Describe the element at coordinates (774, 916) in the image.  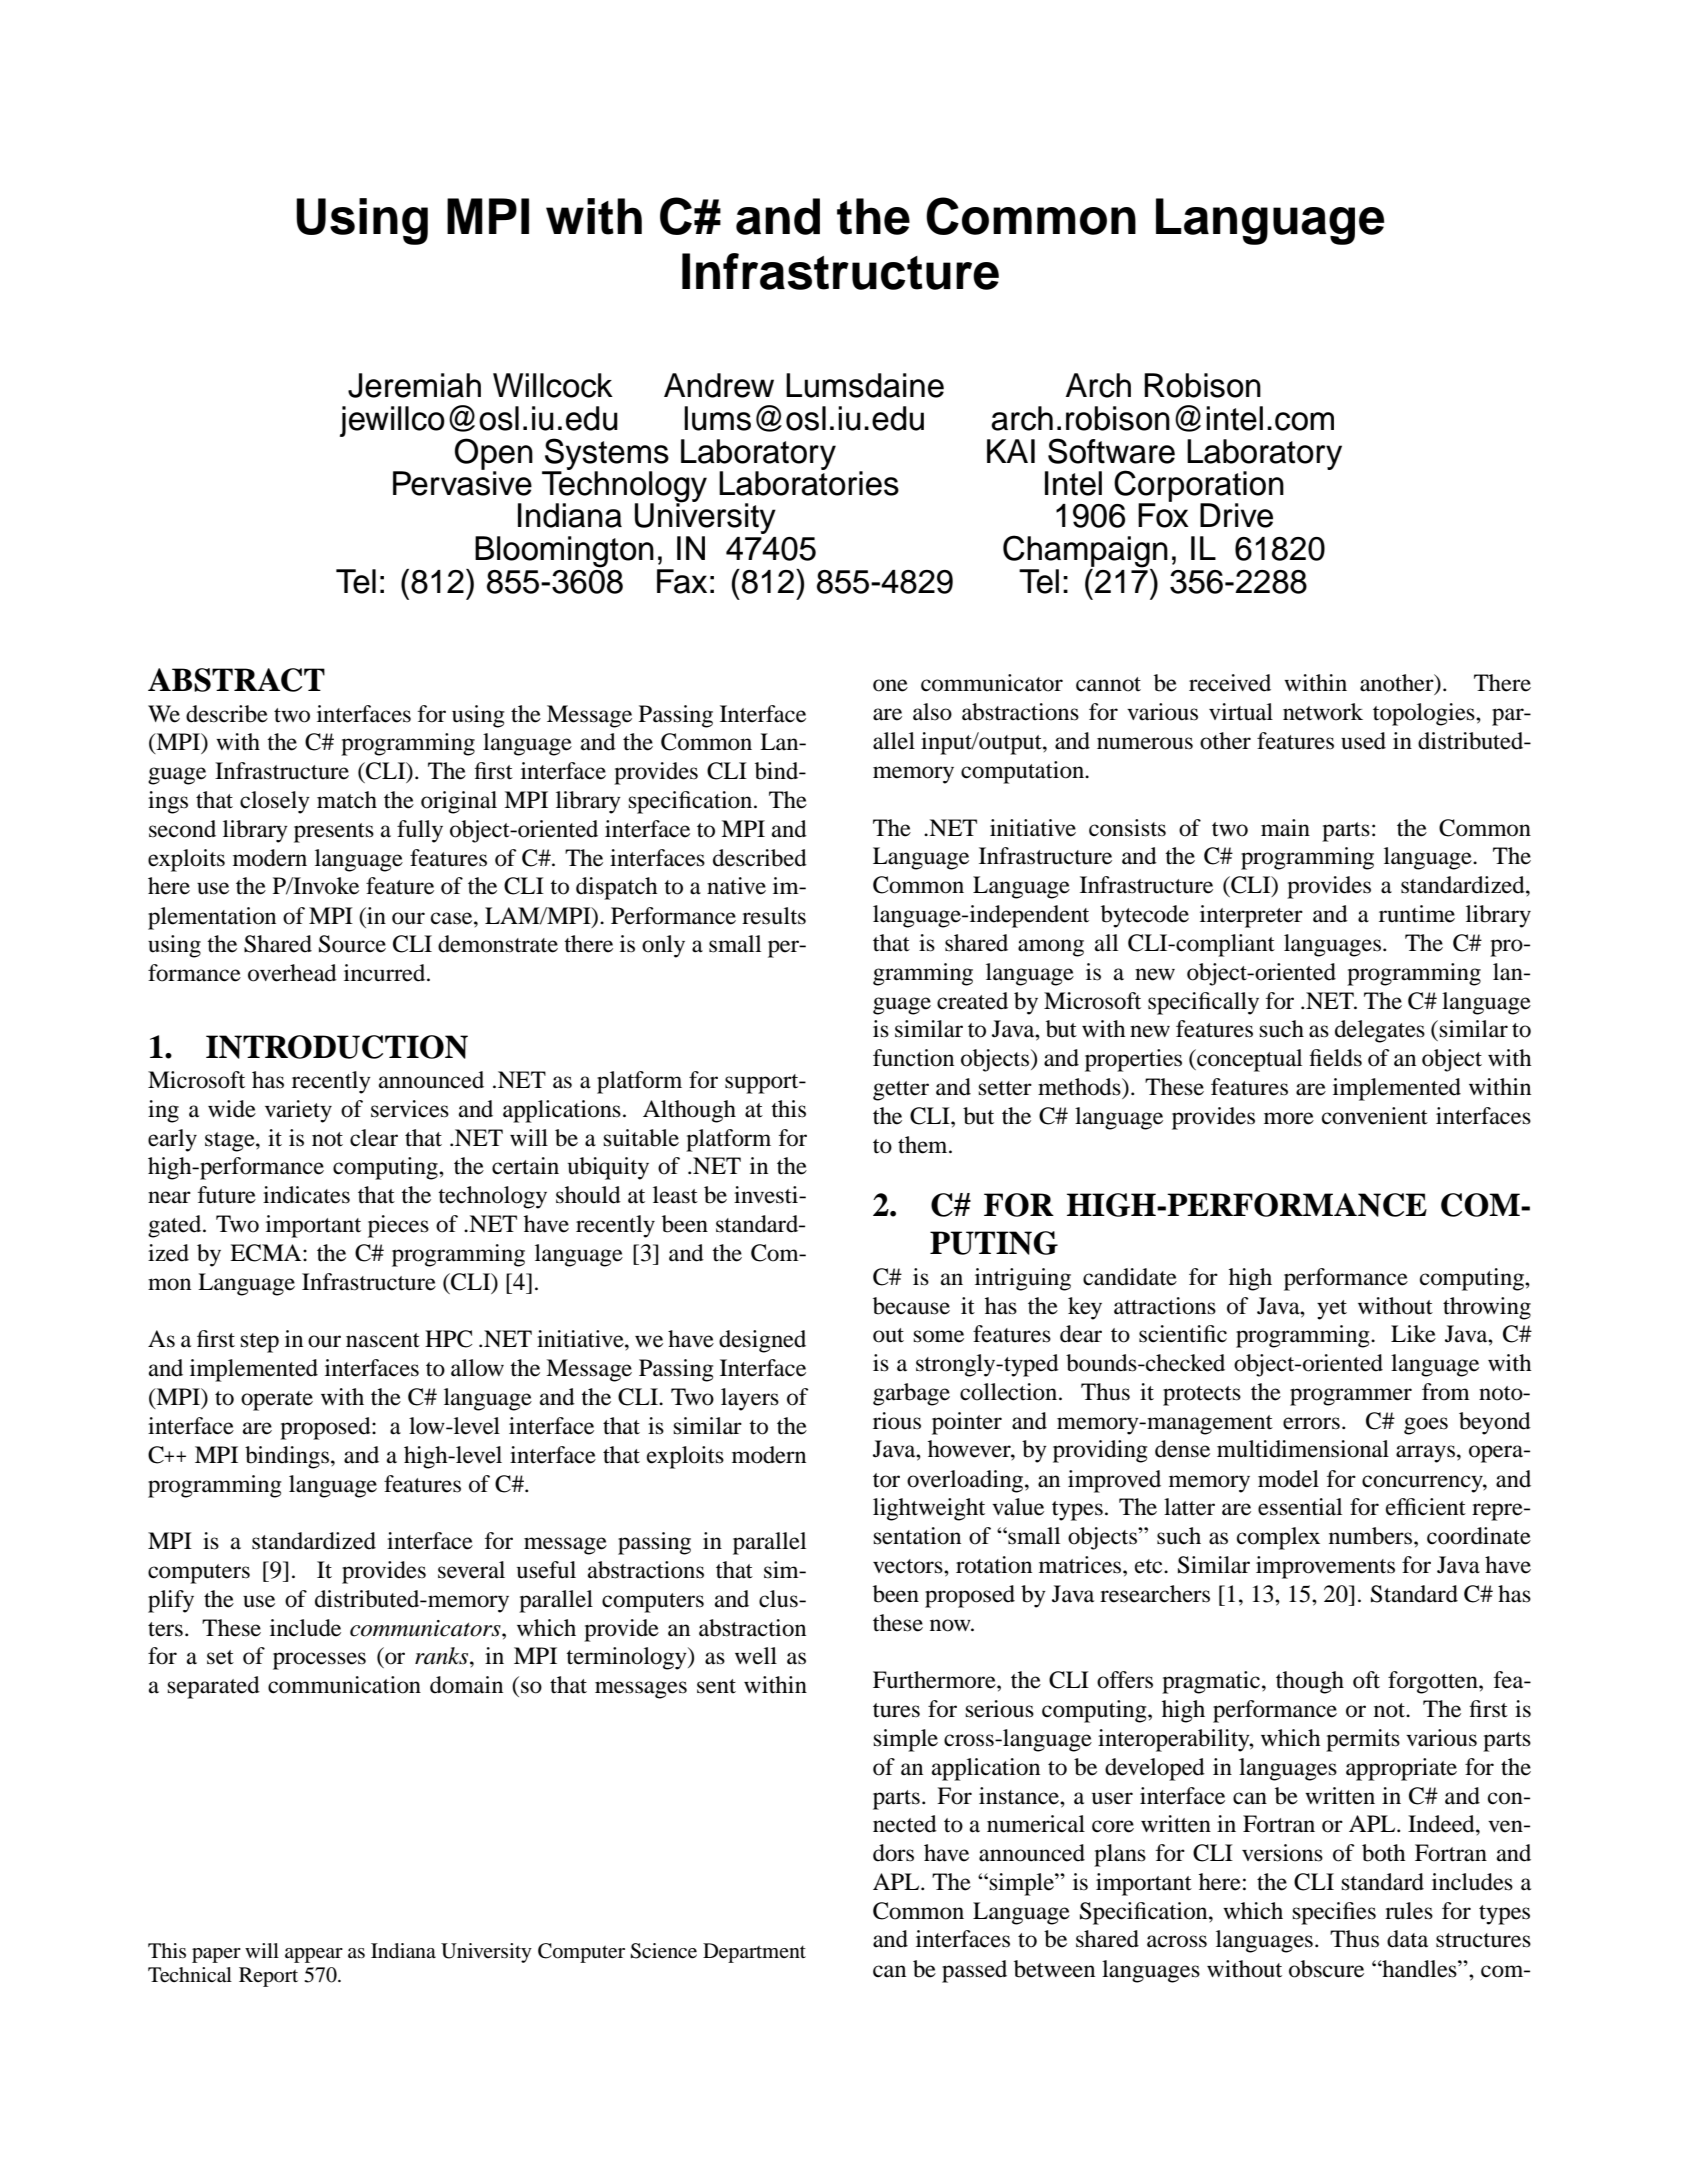
I see `results` at that location.
